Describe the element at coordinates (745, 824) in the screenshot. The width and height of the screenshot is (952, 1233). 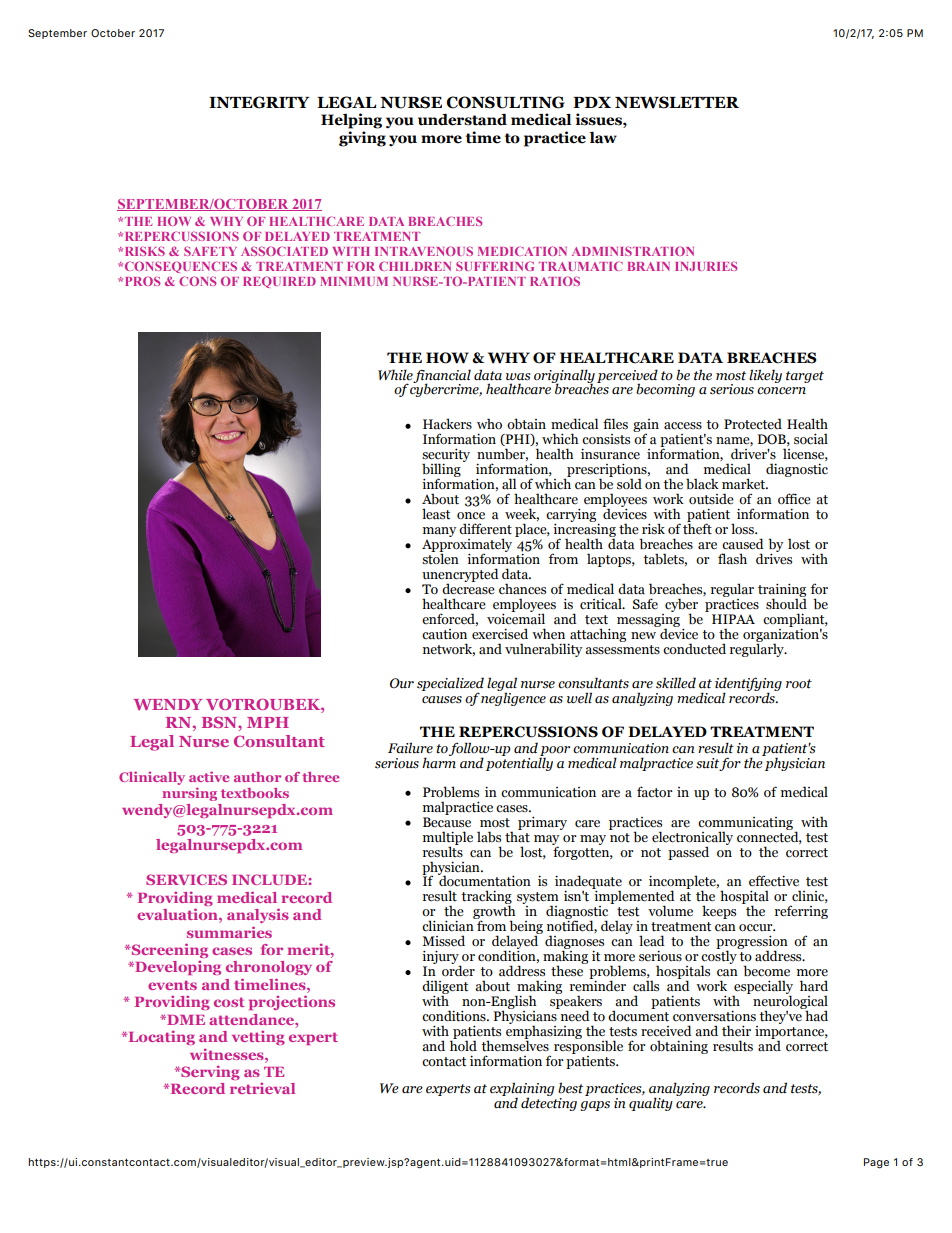
I see `communicating` at that location.
